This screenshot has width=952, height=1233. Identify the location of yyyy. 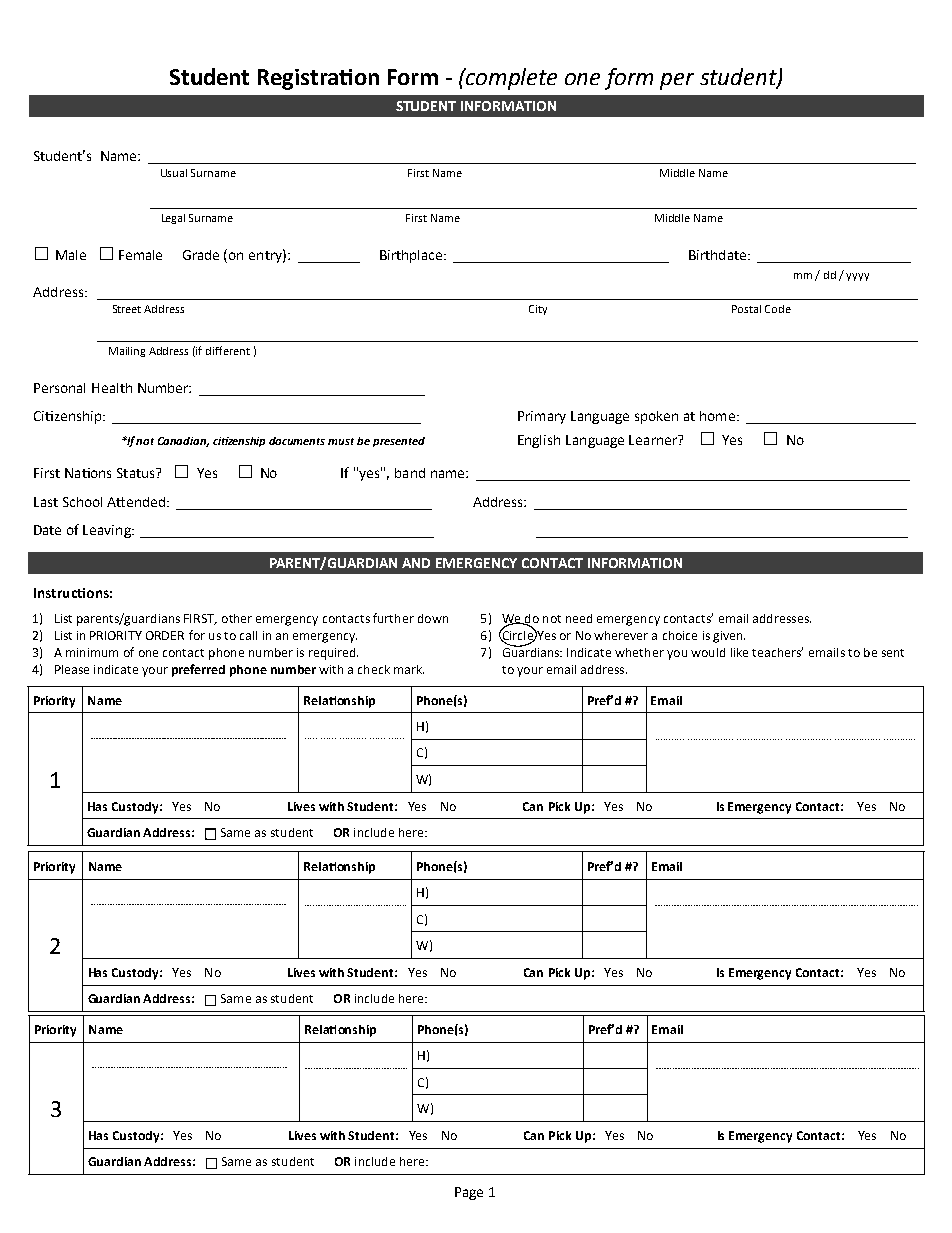
(857, 277).
